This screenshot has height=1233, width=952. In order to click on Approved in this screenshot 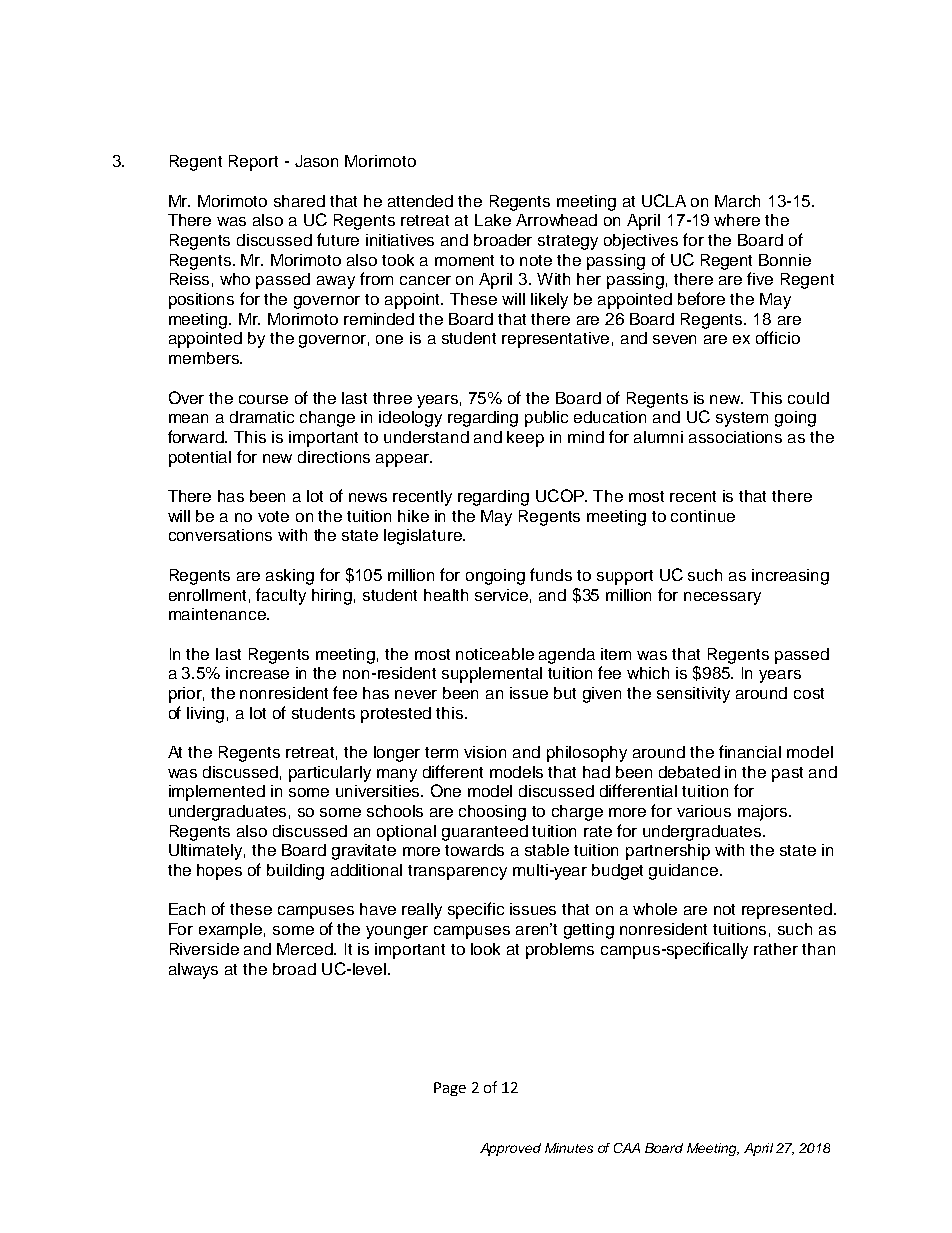, I will do `click(510, 1149)`.
